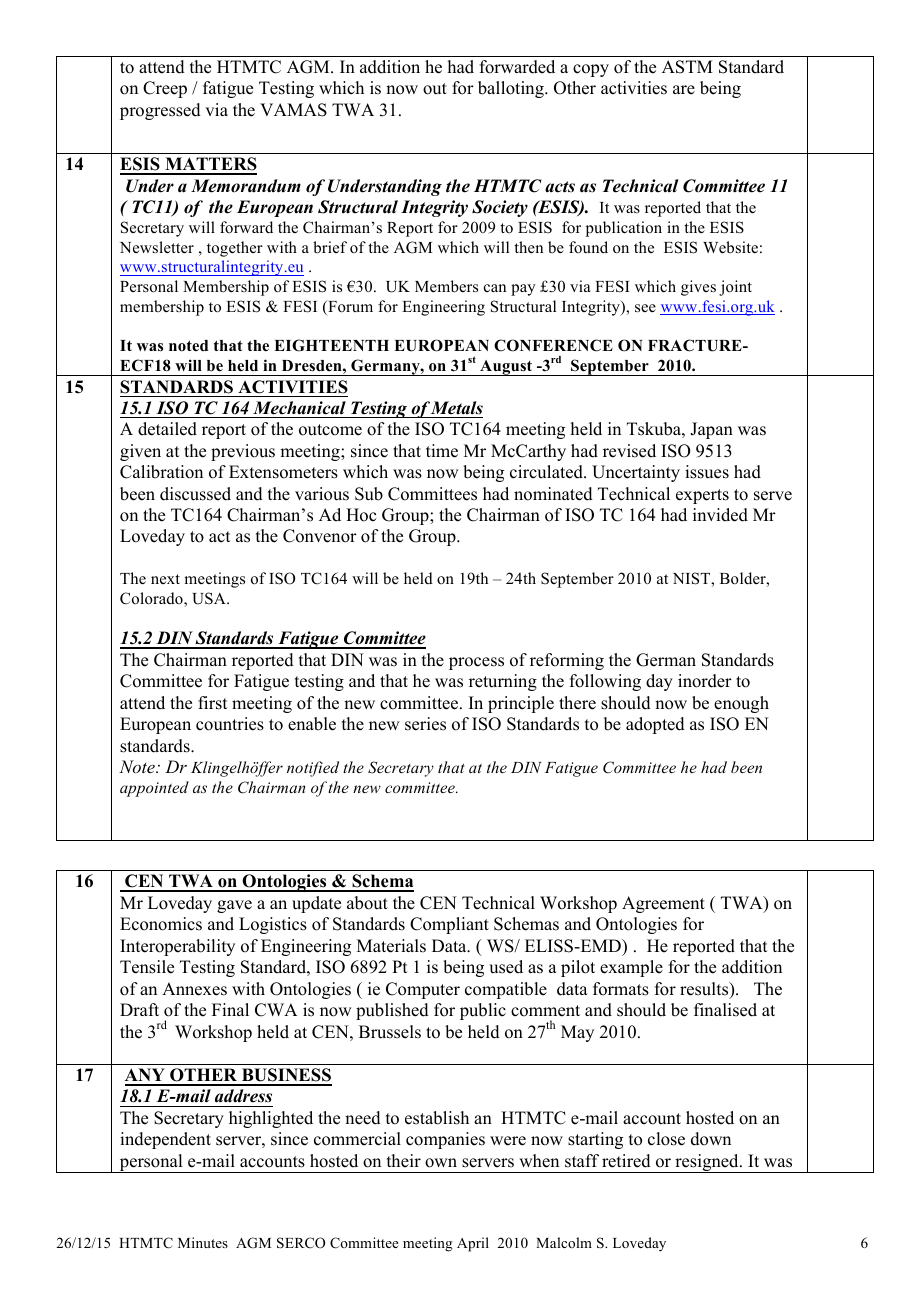 The image size is (924, 1308). I want to click on are, so click(684, 90).
